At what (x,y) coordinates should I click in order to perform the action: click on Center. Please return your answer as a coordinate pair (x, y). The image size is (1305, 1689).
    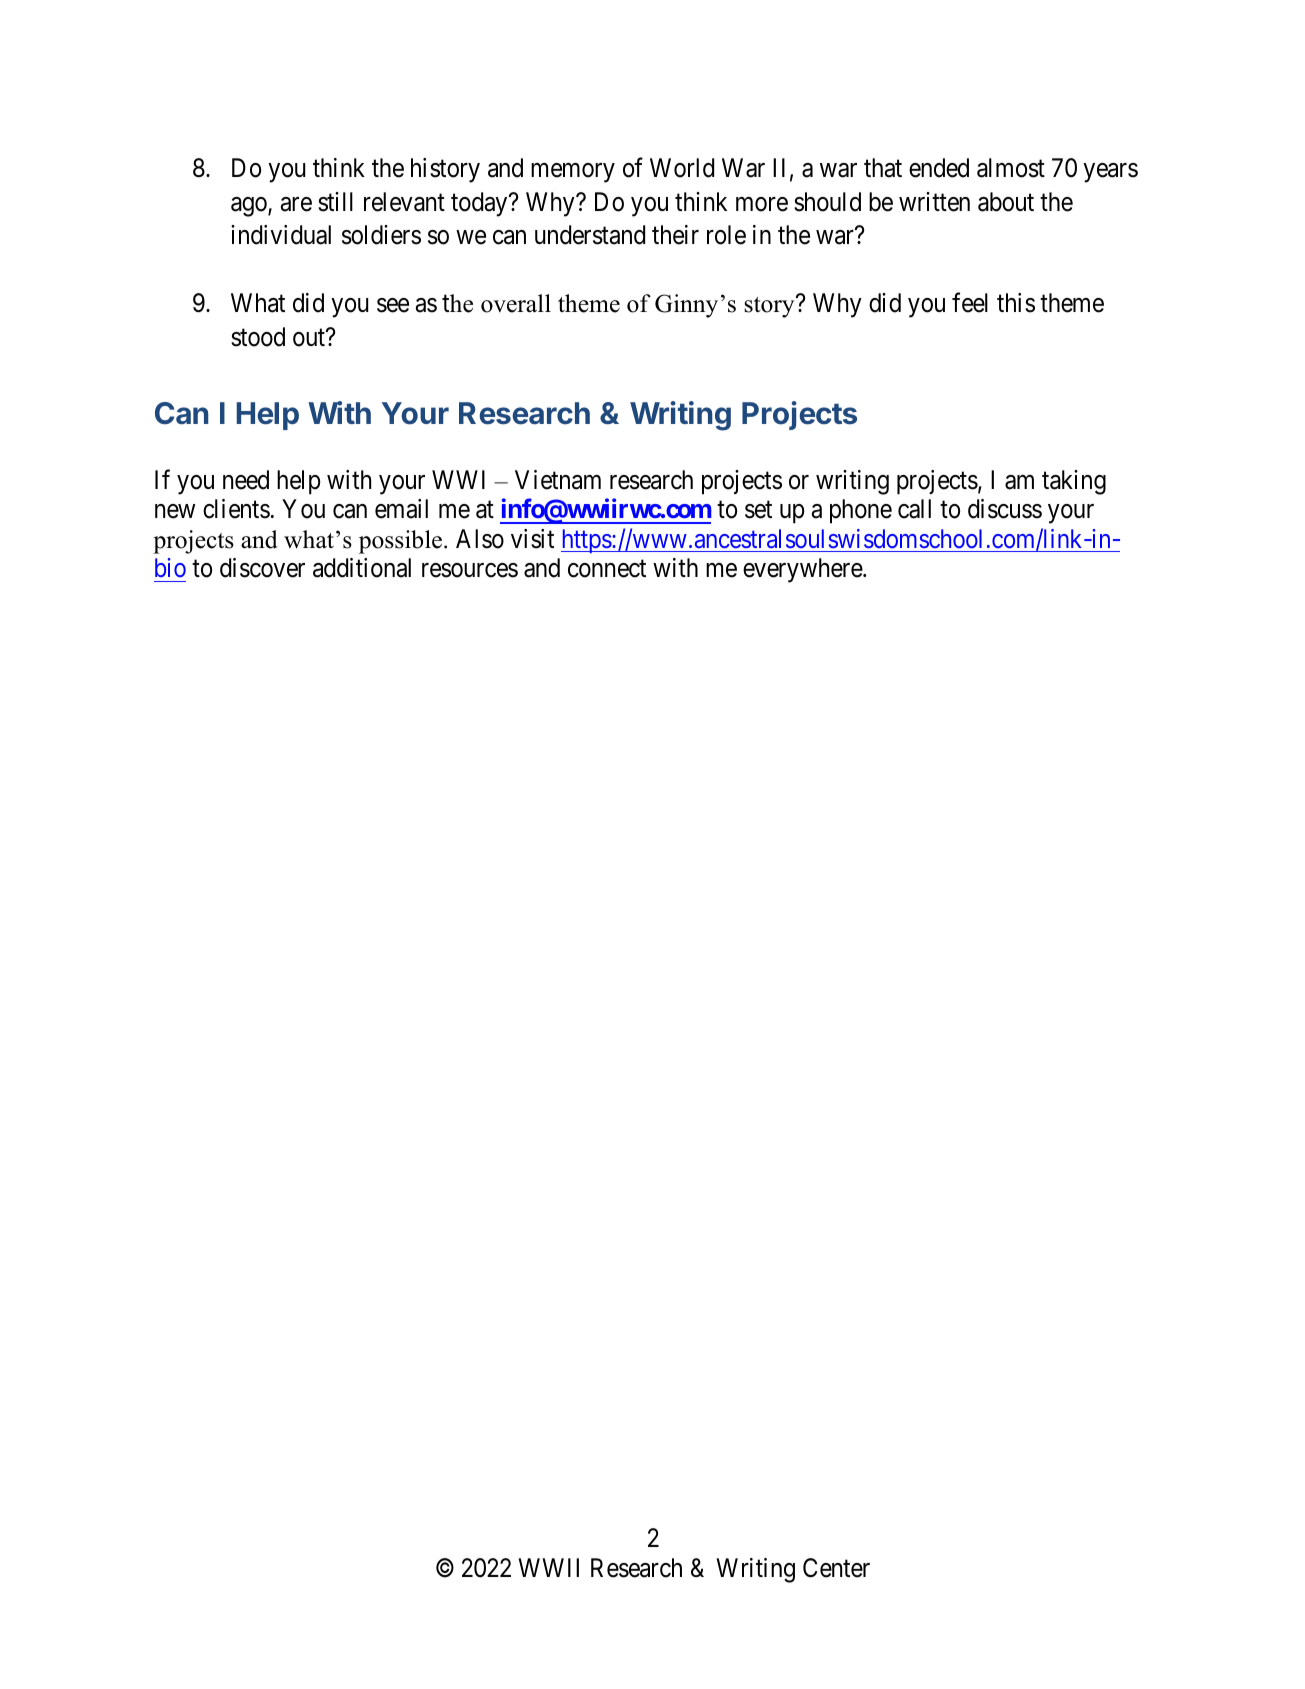
    Looking at the image, I should click on (836, 1568).
